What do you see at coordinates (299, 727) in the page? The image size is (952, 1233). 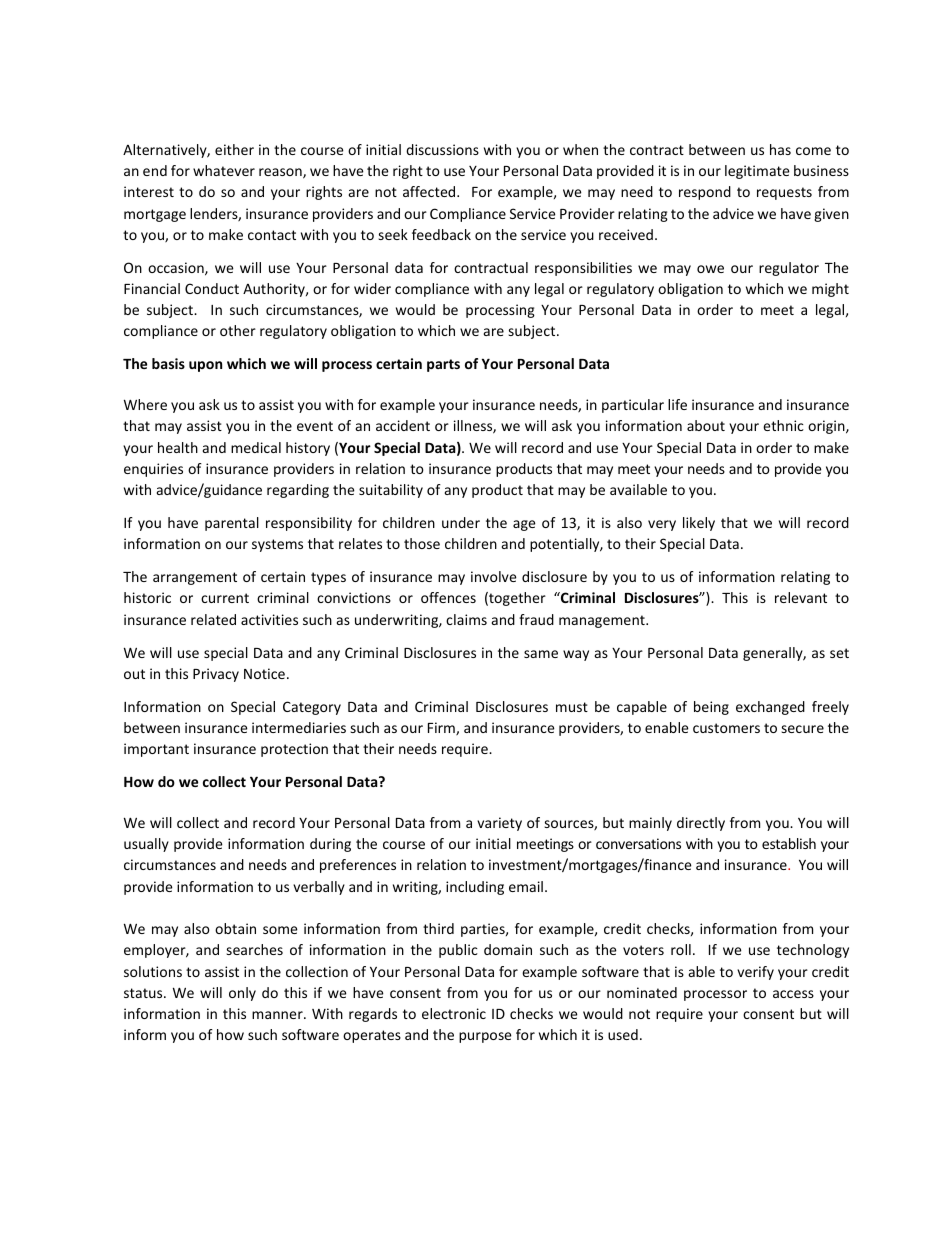 I see `intermediaries` at bounding box center [299, 727].
